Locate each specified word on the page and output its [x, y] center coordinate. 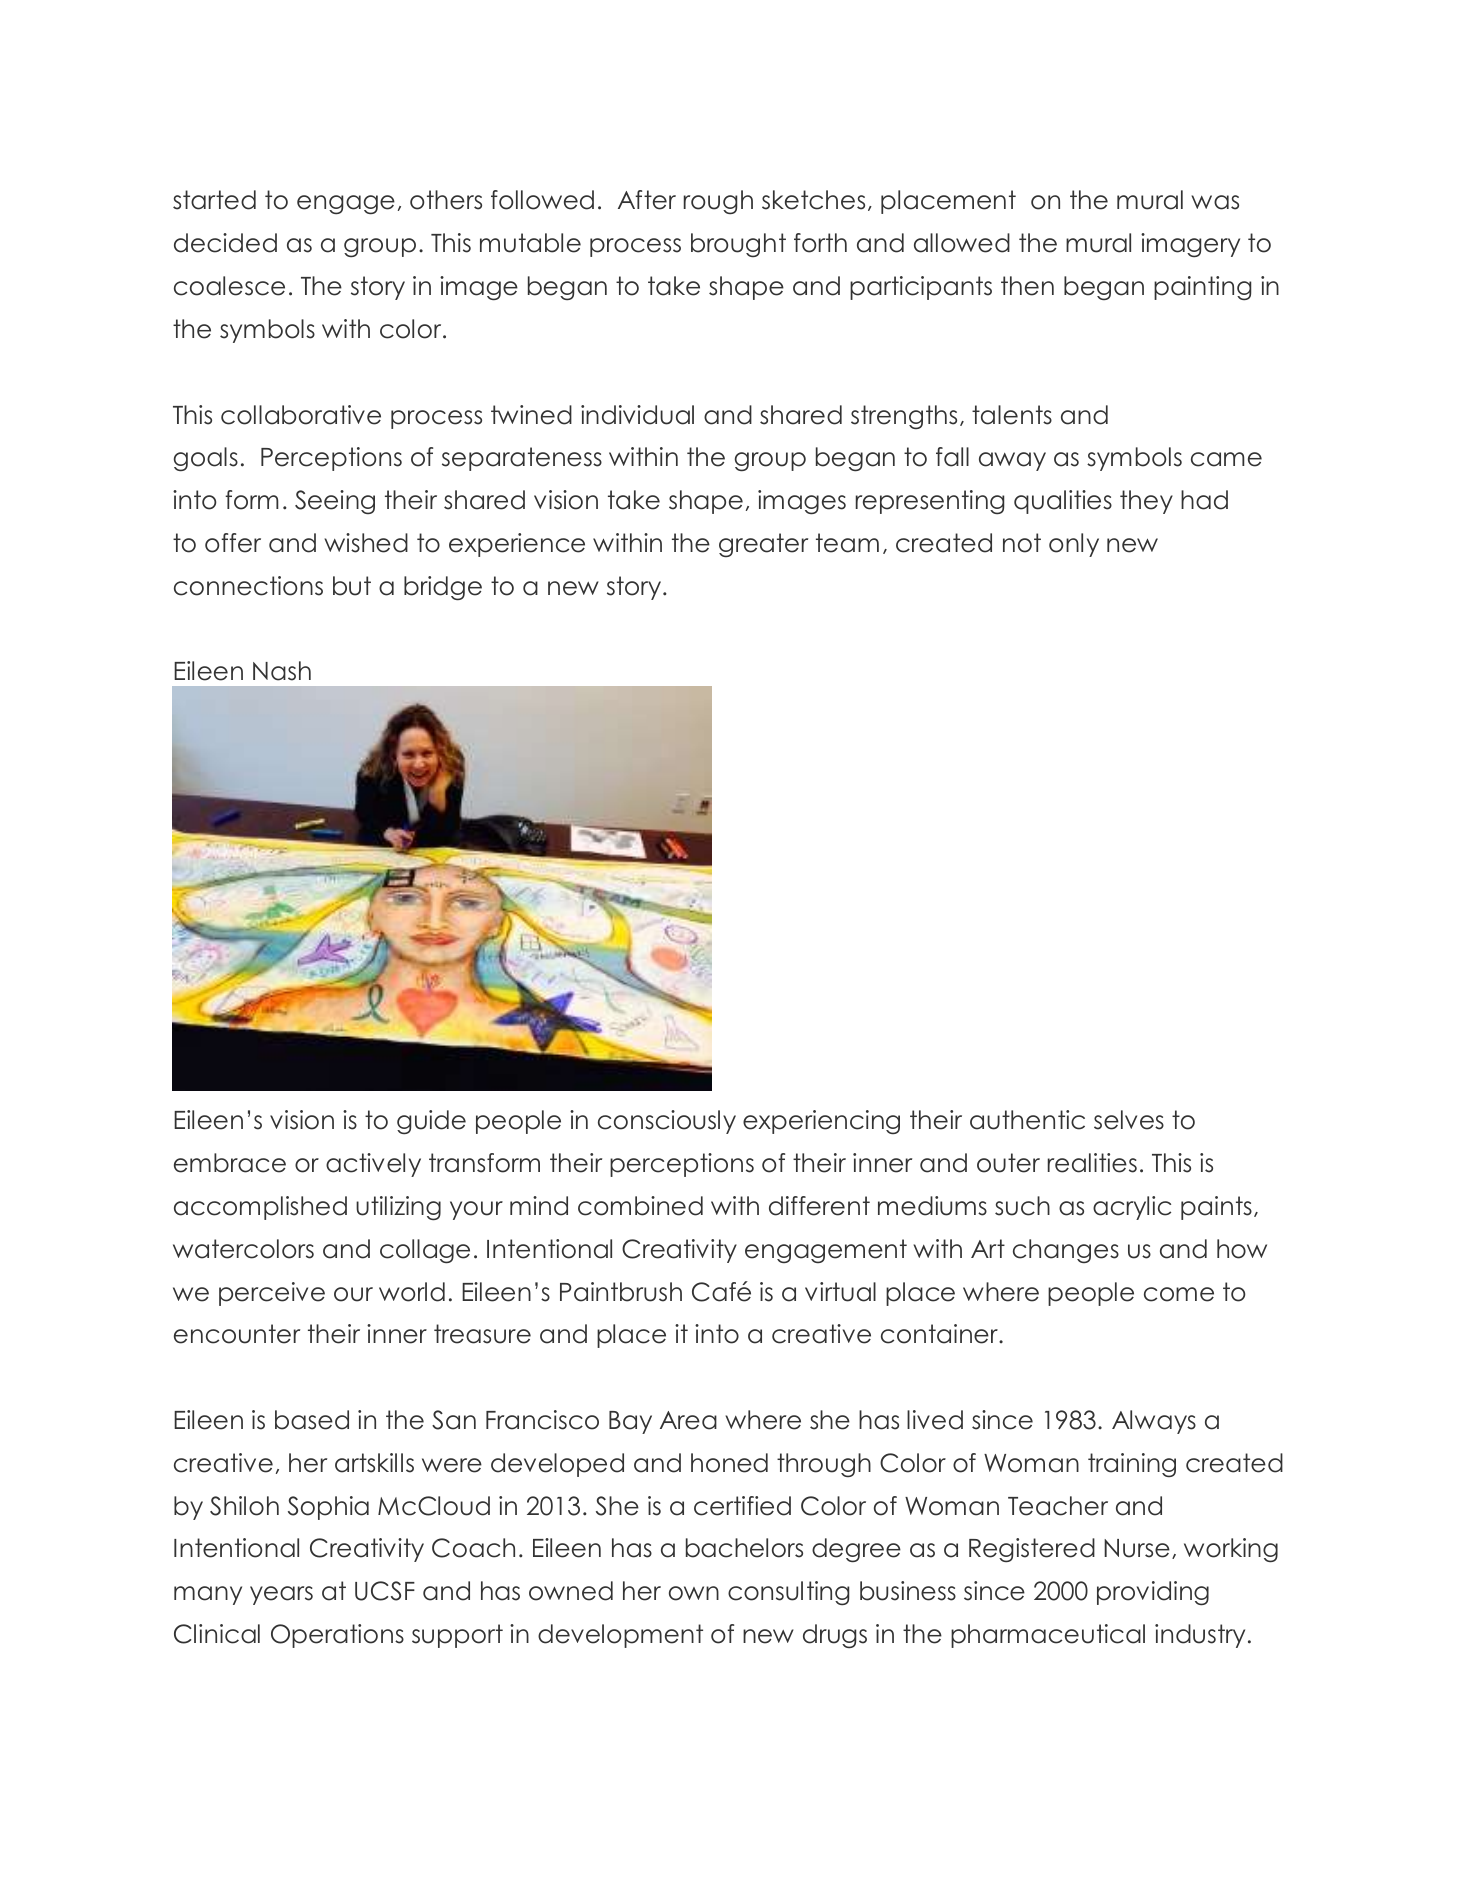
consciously [667, 1122]
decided [225, 243]
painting [1202, 288]
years [281, 1595]
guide [431, 1122]
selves [1129, 1120]
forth [820, 243]
